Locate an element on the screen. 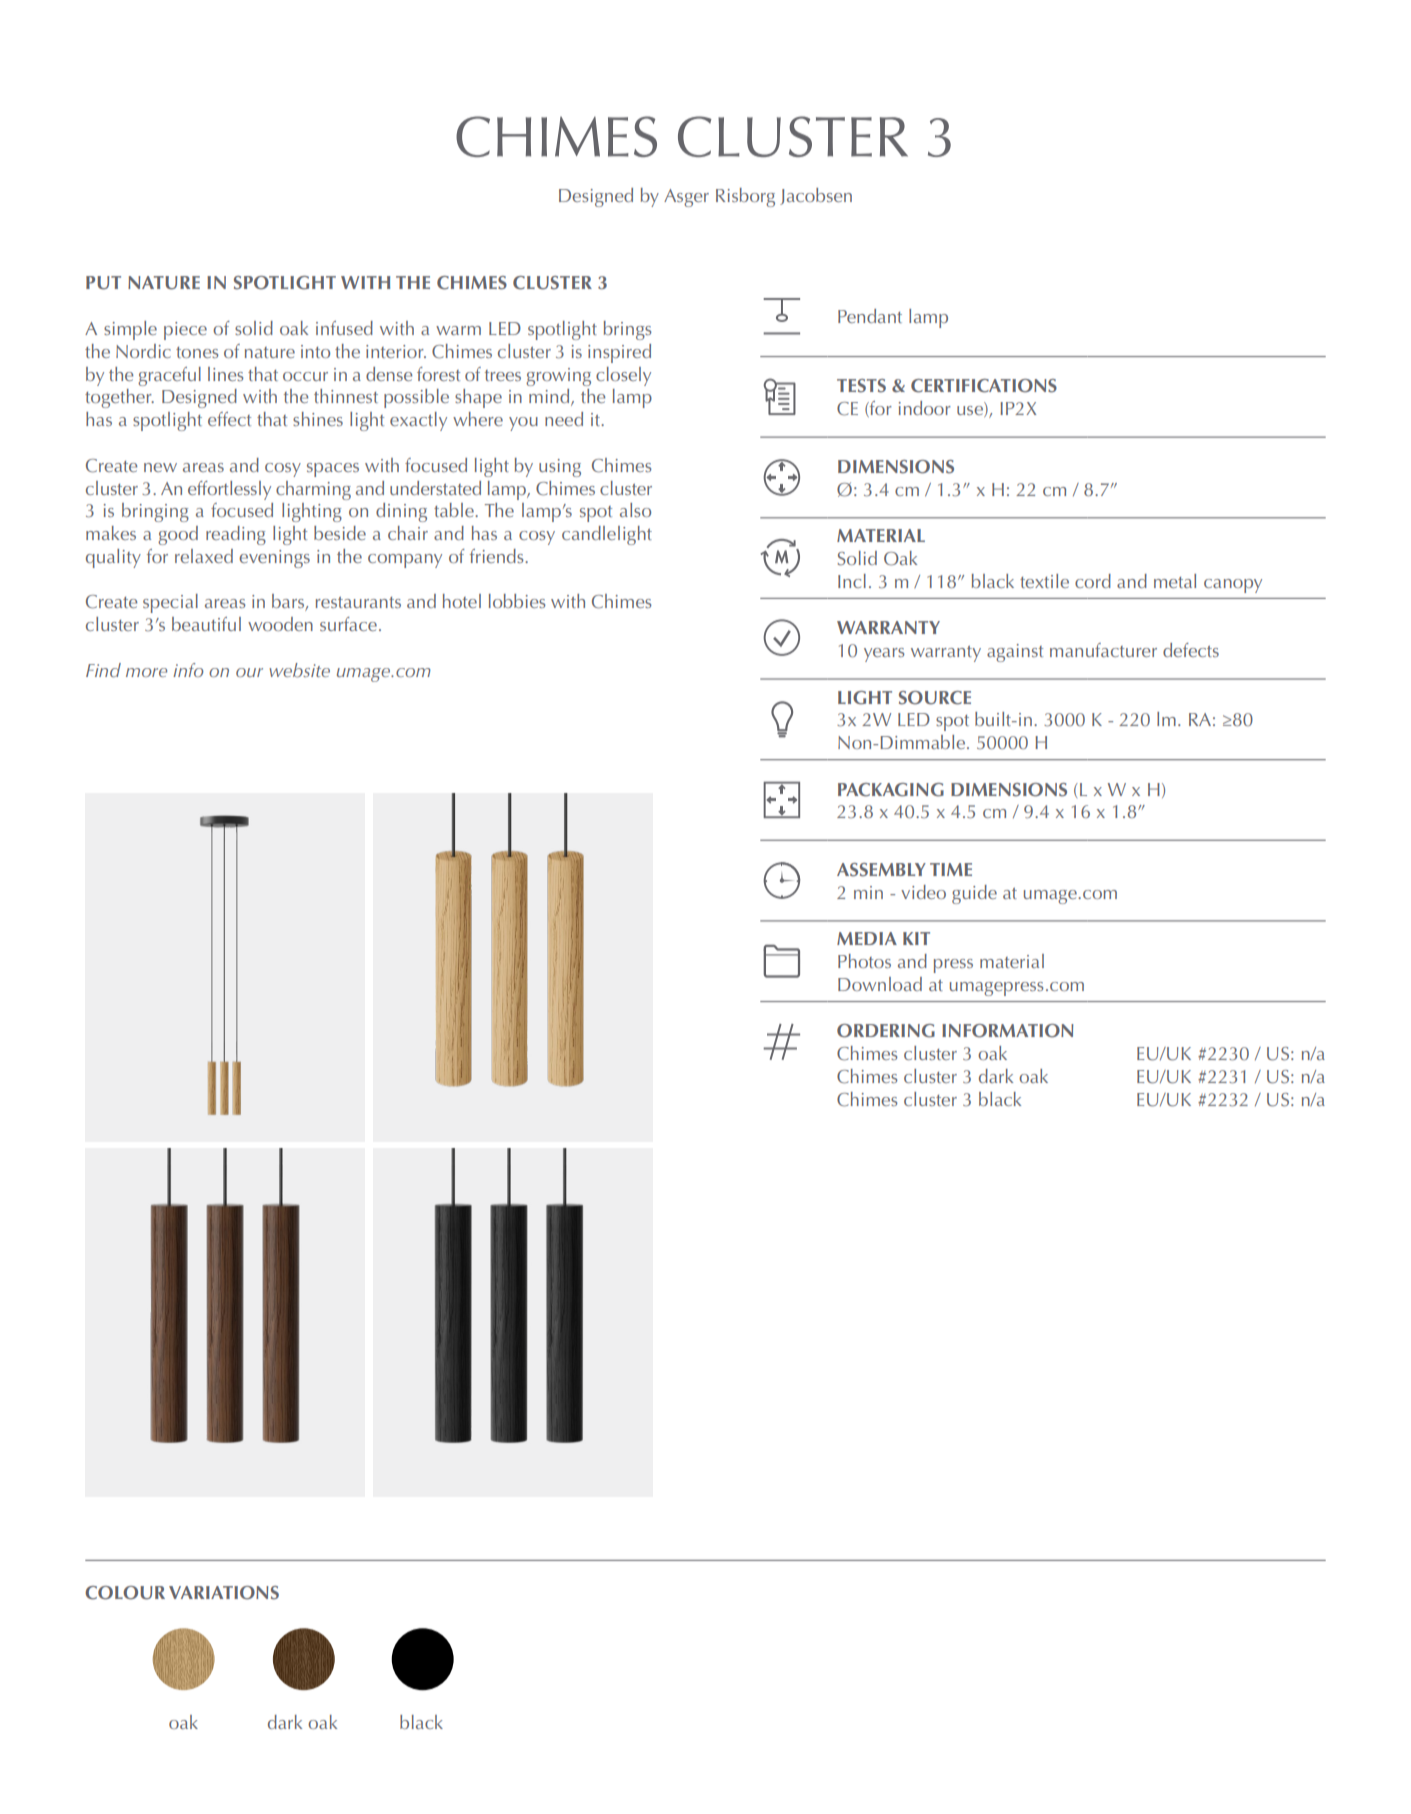 This screenshot has width=1411, height=1814. brings is located at coordinates (628, 330).
